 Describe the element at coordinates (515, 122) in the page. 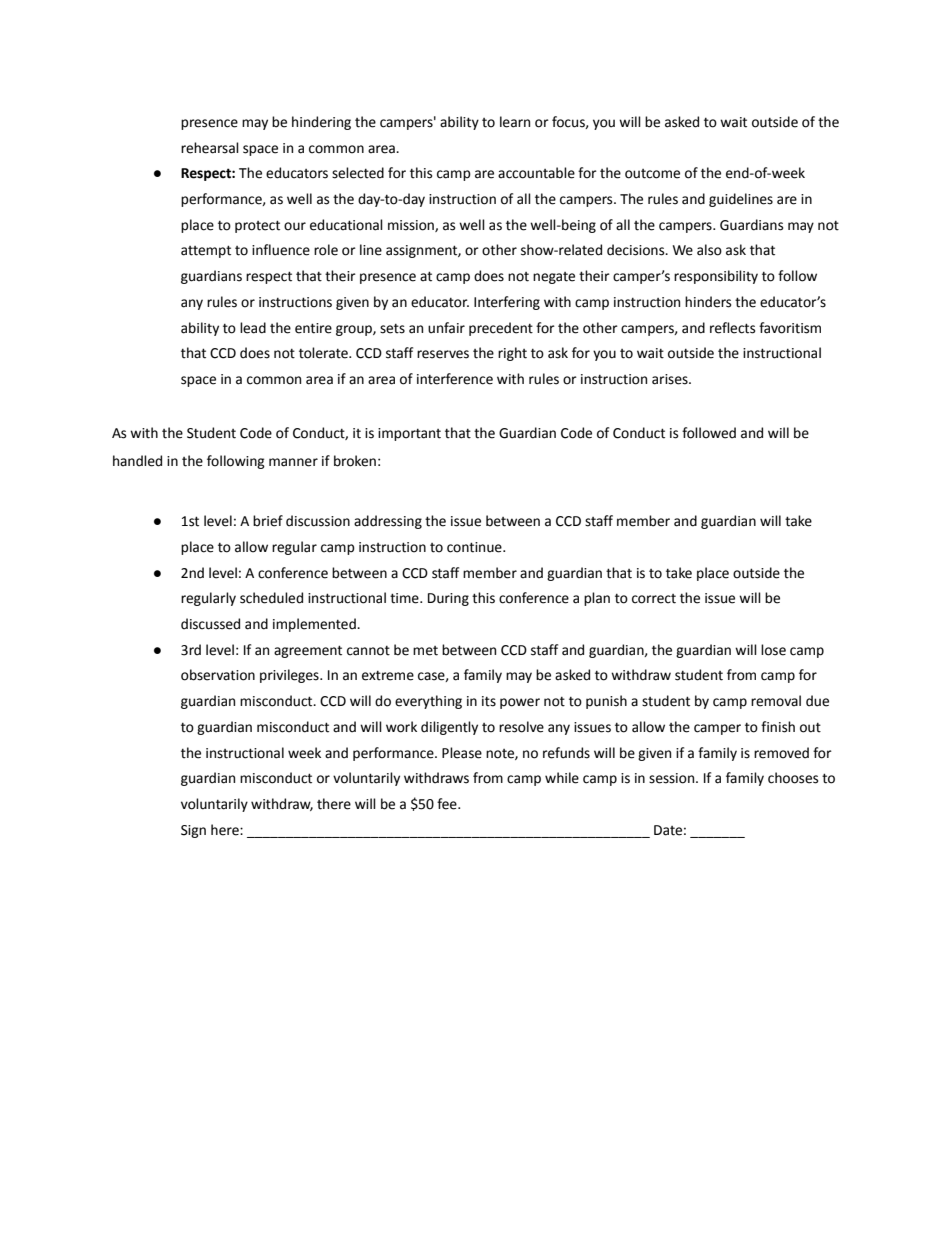

I see `learn` at that location.
